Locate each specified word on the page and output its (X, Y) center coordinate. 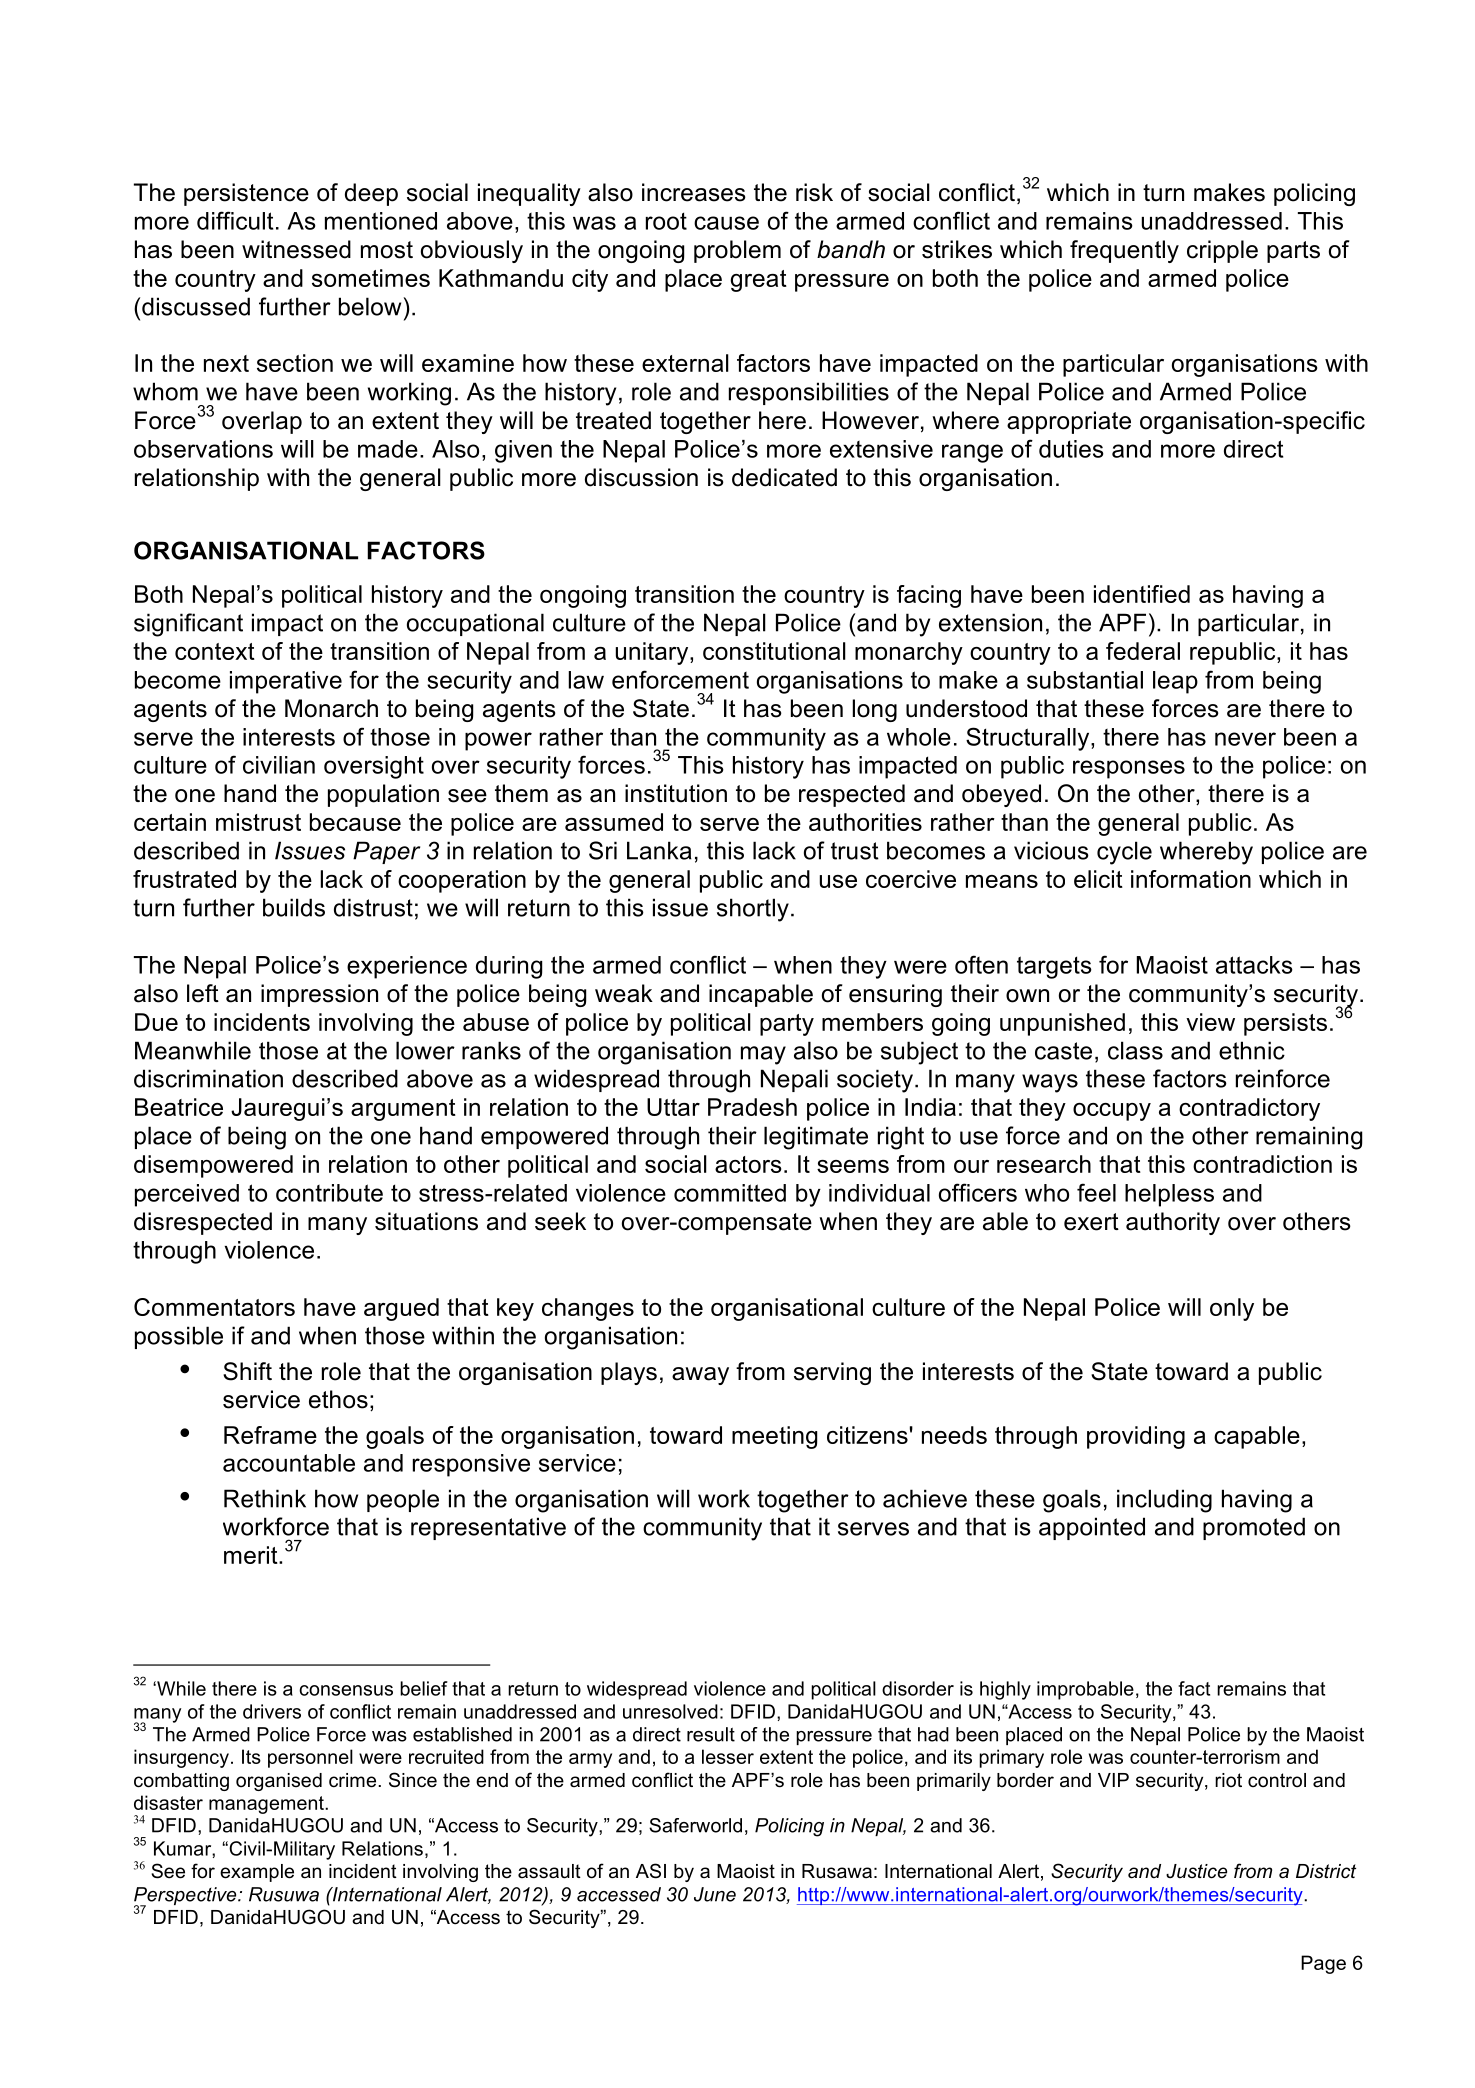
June (715, 1894)
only (1232, 1309)
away (700, 1376)
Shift (247, 1371)
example (257, 1873)
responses (1129, 769)
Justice (1196, 1871)
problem (737, 251)
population (383, 795)
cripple (1222, 251)
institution (676, 793)
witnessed (296, 249)
